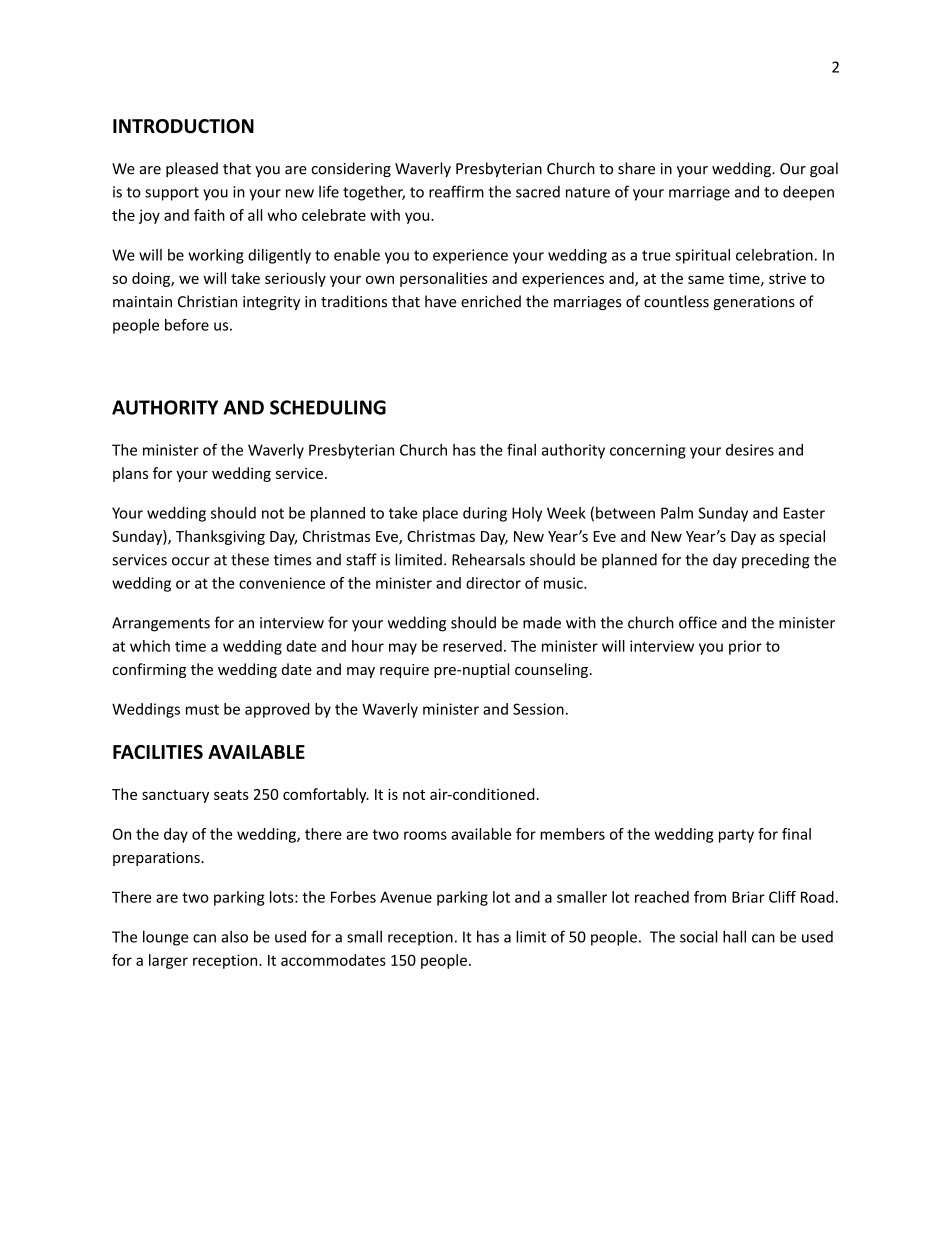 This screenshot has height=1233, width=952. I want to click on also, so click(234, 936).
